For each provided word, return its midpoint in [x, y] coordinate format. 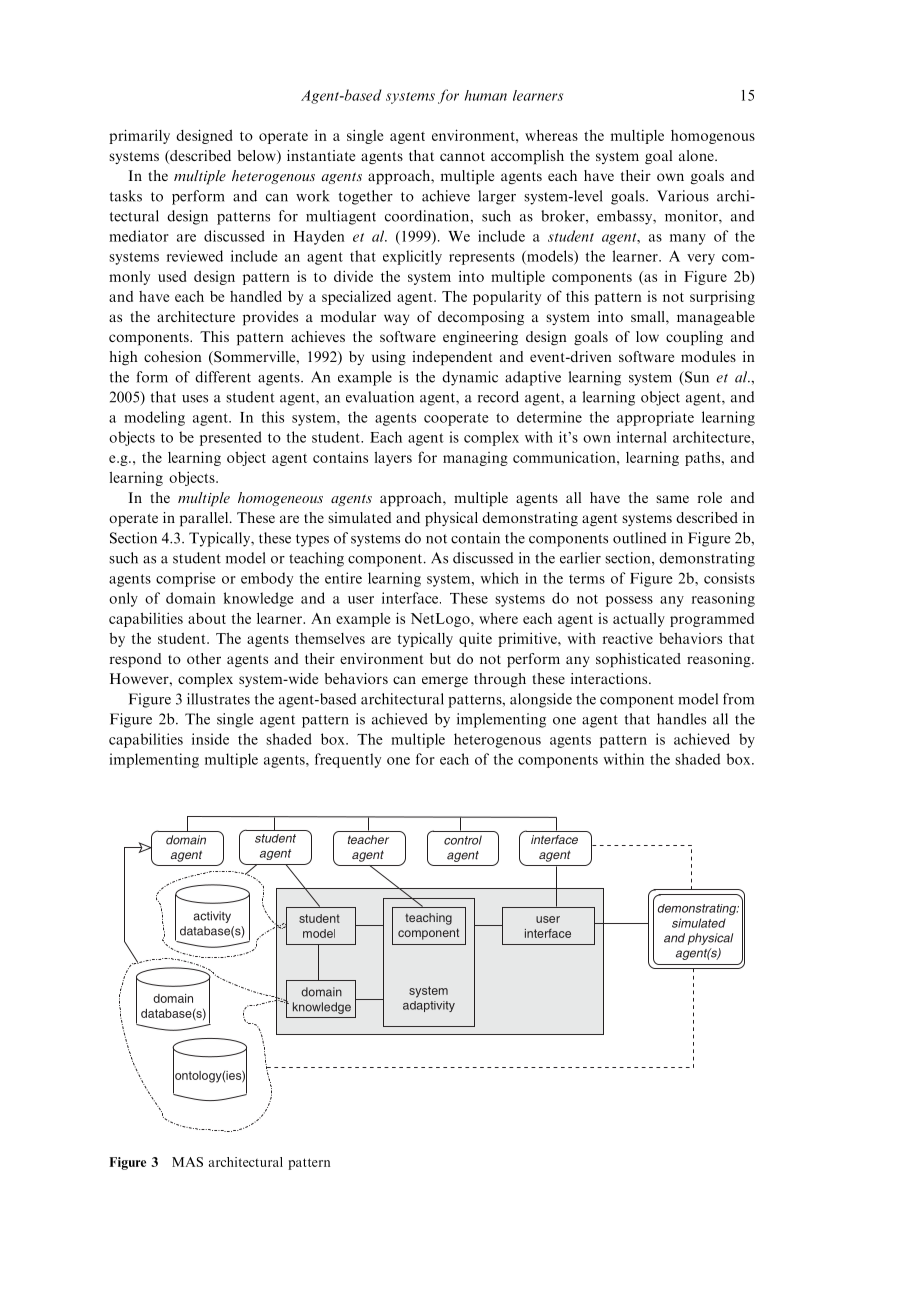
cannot [462, 156]
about [207, 618]
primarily [139, 136]
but [440, 658]
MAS [187, 1162]
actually [639, 620]
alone [697, 155]
